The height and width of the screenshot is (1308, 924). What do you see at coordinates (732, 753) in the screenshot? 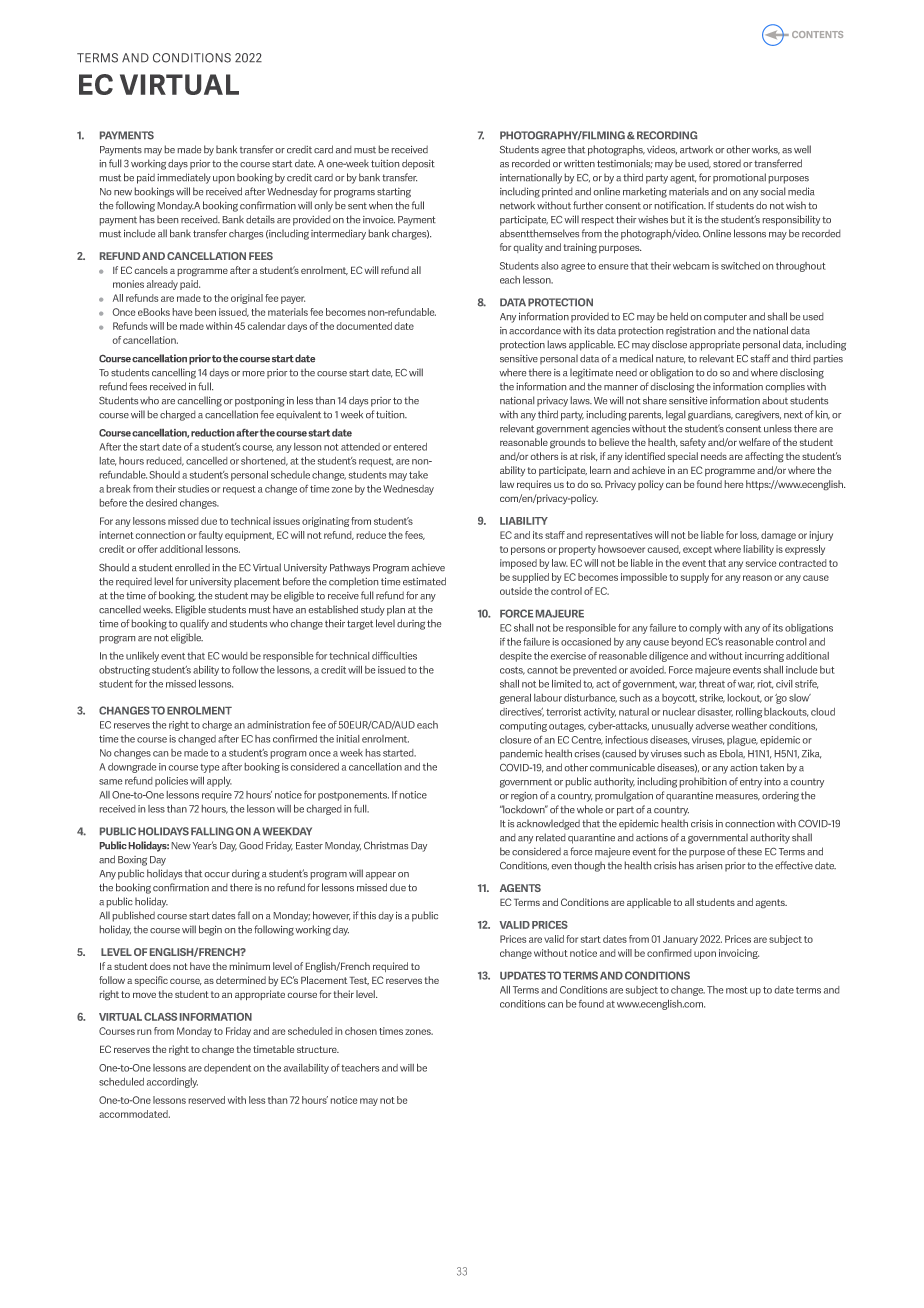
I see `Ebola` at bounding box center [732, 753].
